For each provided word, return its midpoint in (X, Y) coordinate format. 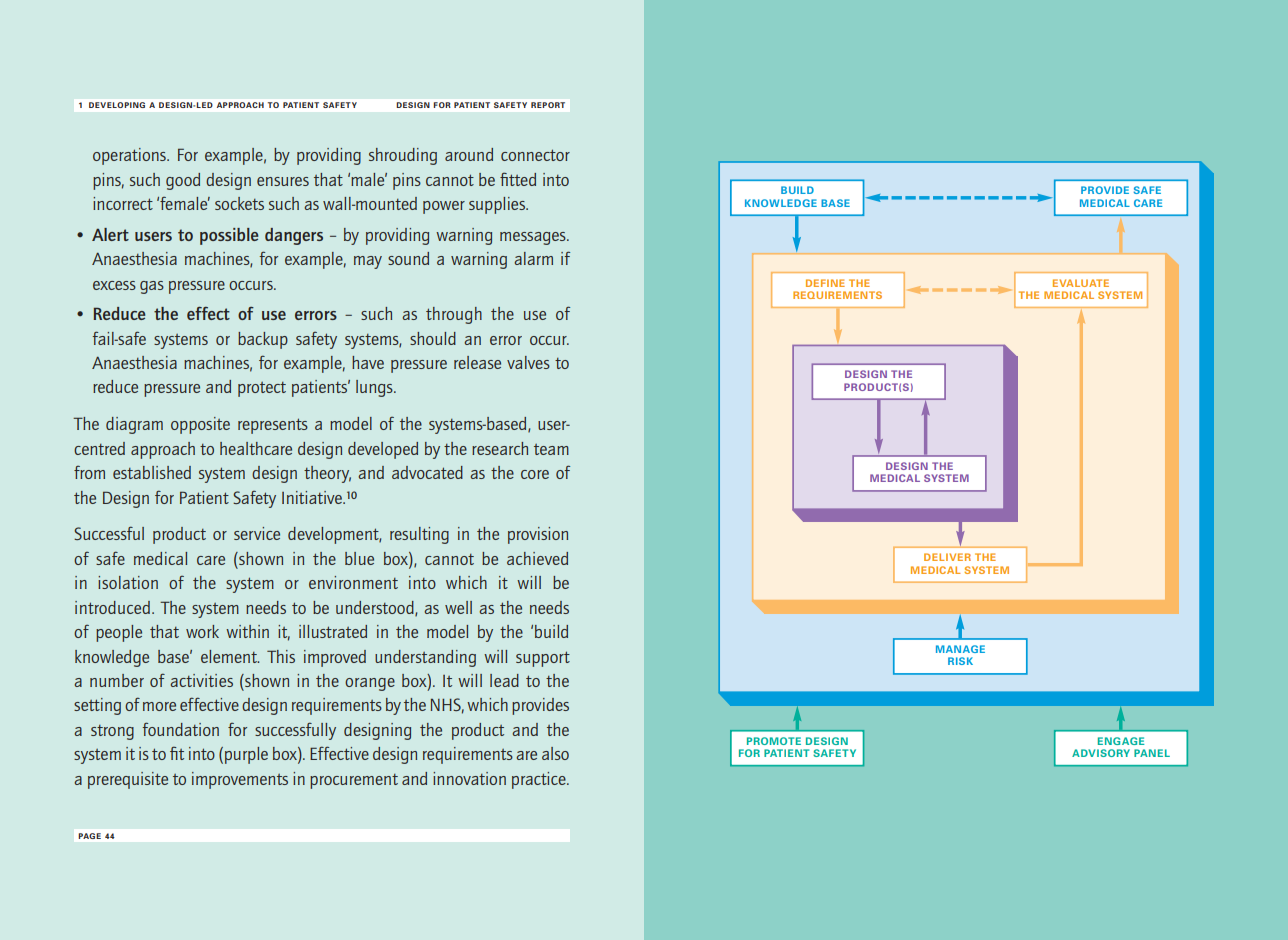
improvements (240, 780)
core (535, 474)
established (152, 472)
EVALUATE (1081, 283)
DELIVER (947, 557)
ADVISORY (1101, 753)
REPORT (548, 105)
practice (540, 780)
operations (130, 156)
